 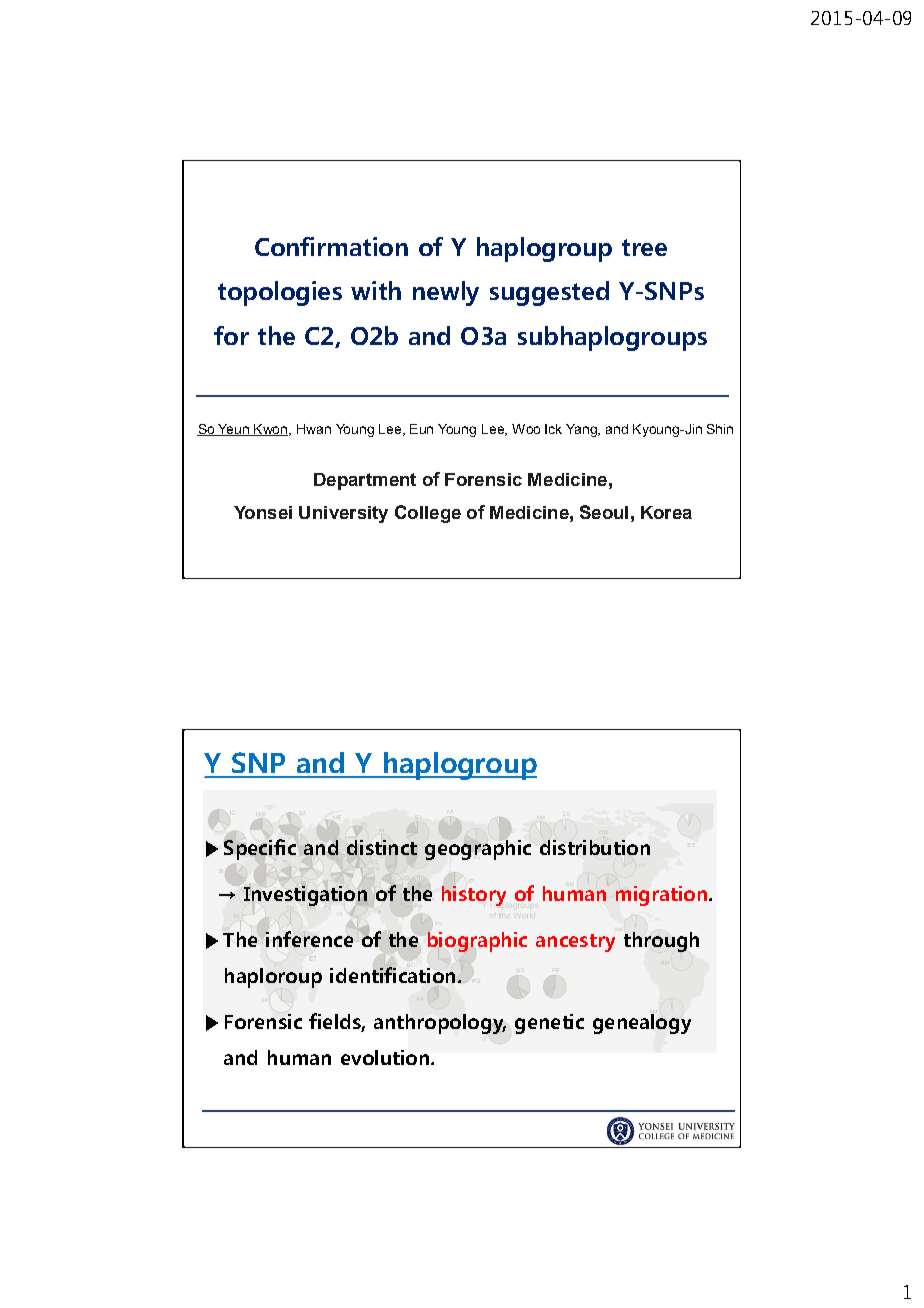 What do you see at coordinates (666, 512) in the screenshot?
I see `Korea` at bounding box center [666, 512].
